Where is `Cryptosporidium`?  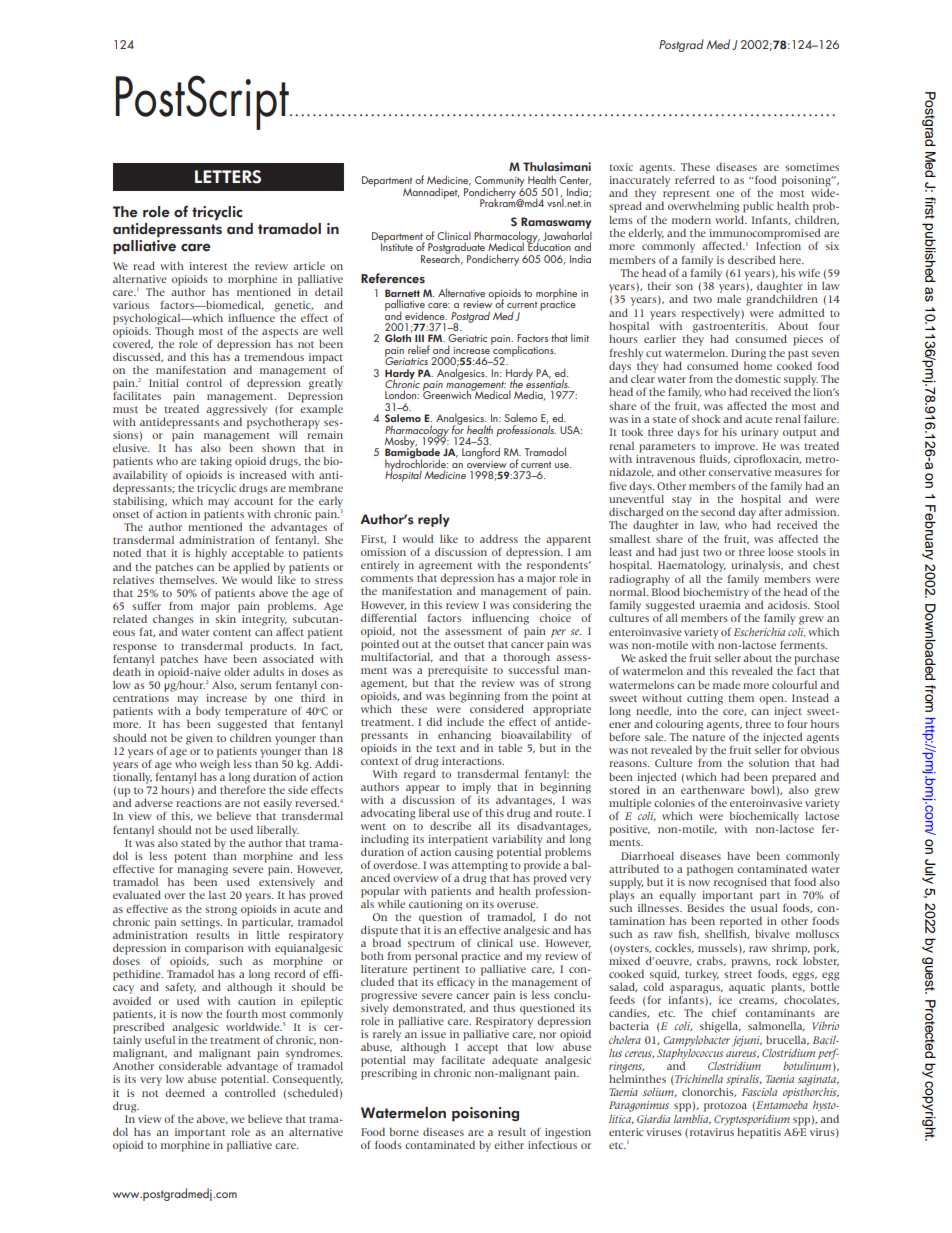 Cryptosporidium is located at coordinates (752, 1120).
